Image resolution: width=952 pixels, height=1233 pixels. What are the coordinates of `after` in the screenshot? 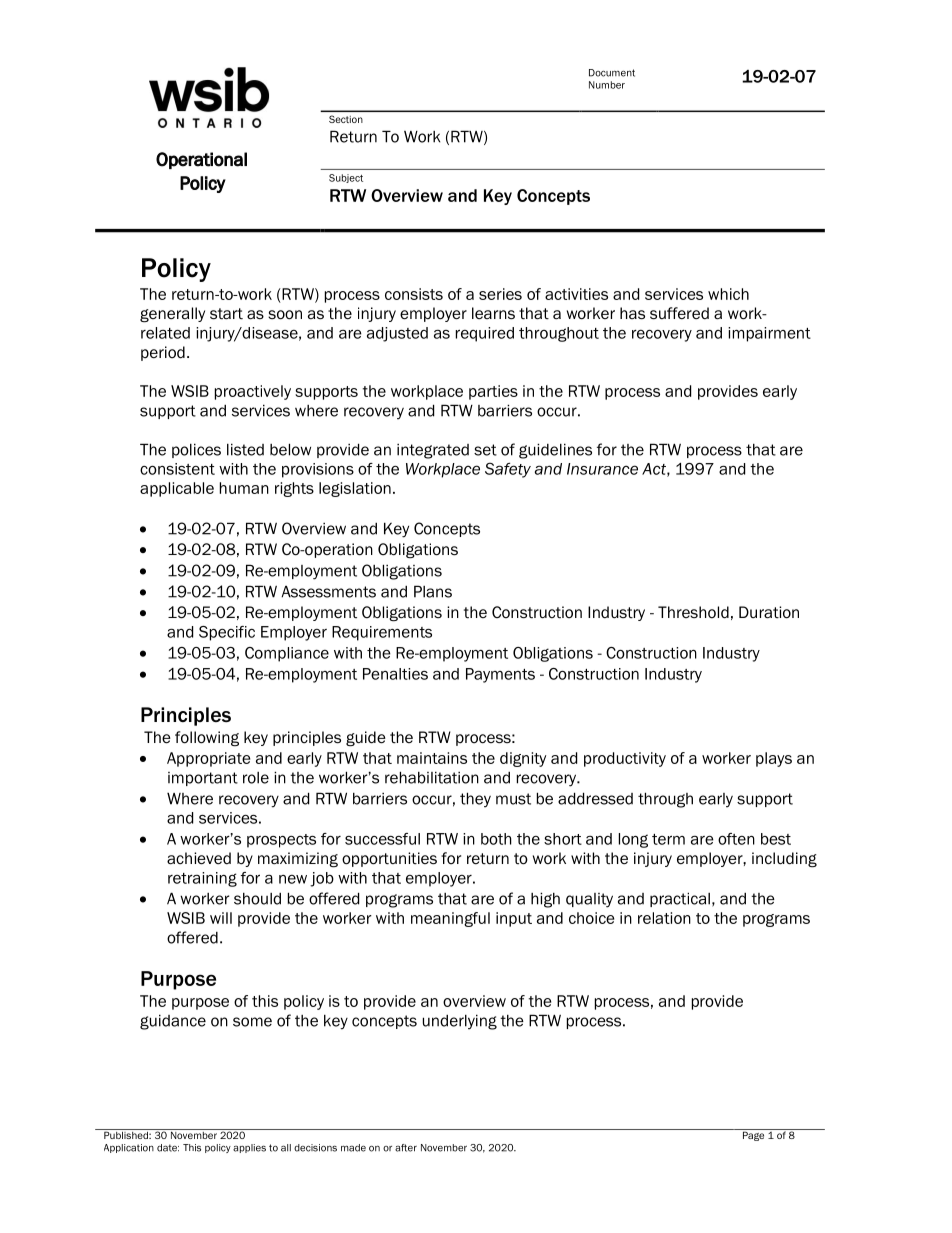 It's located at (406, 1148).
